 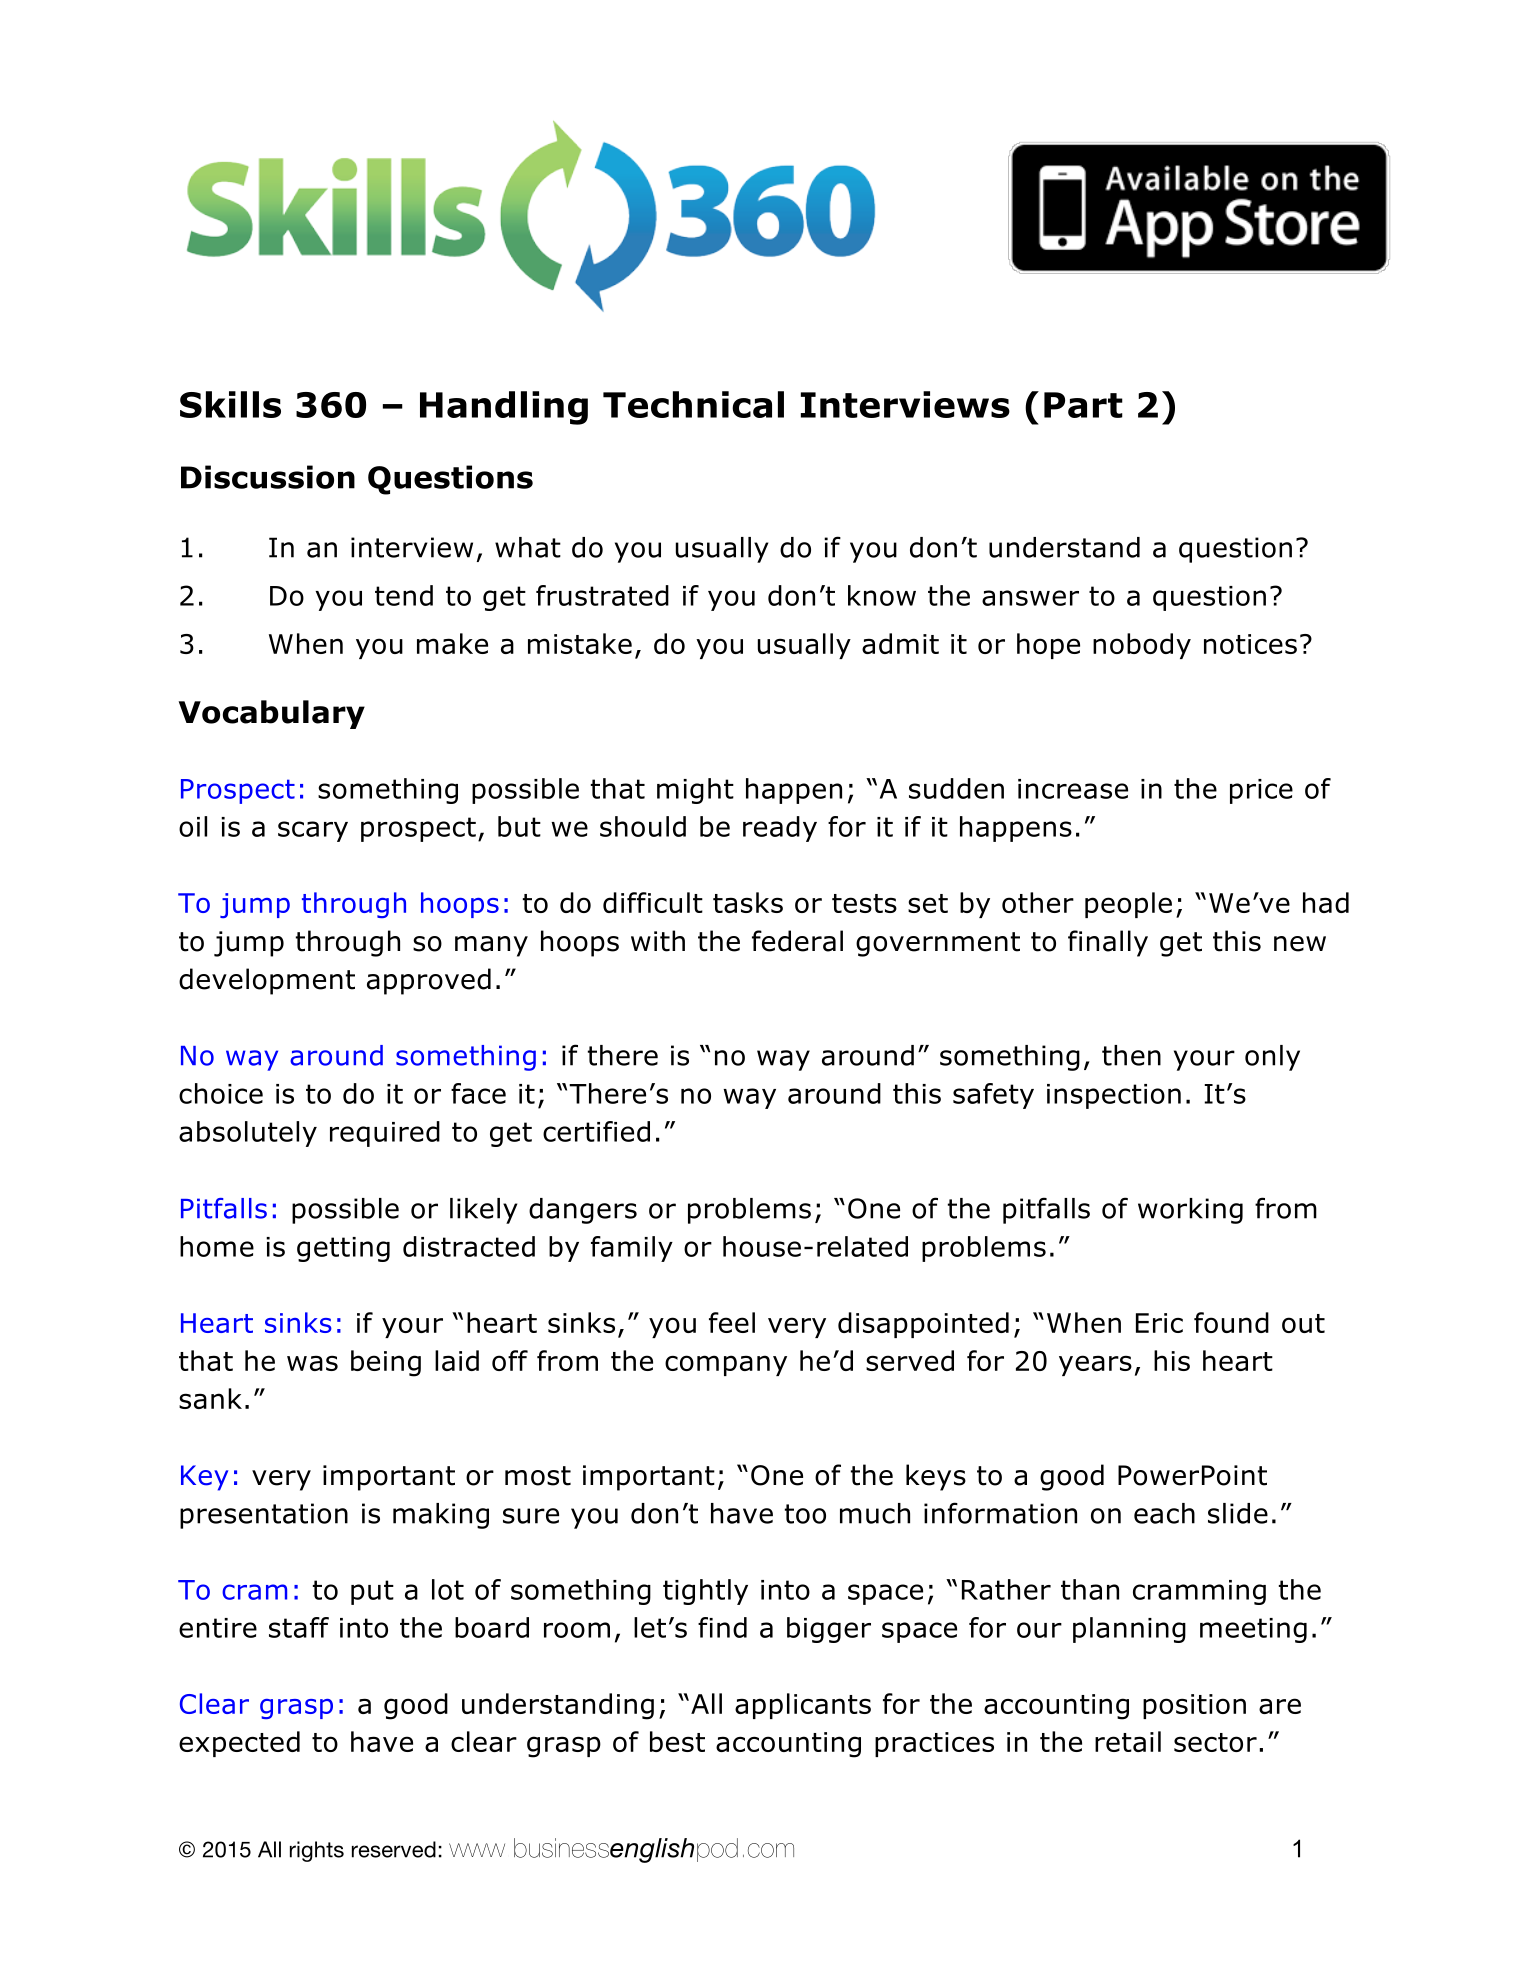 I want to click on Discussion, so click(x=268, y=477).
